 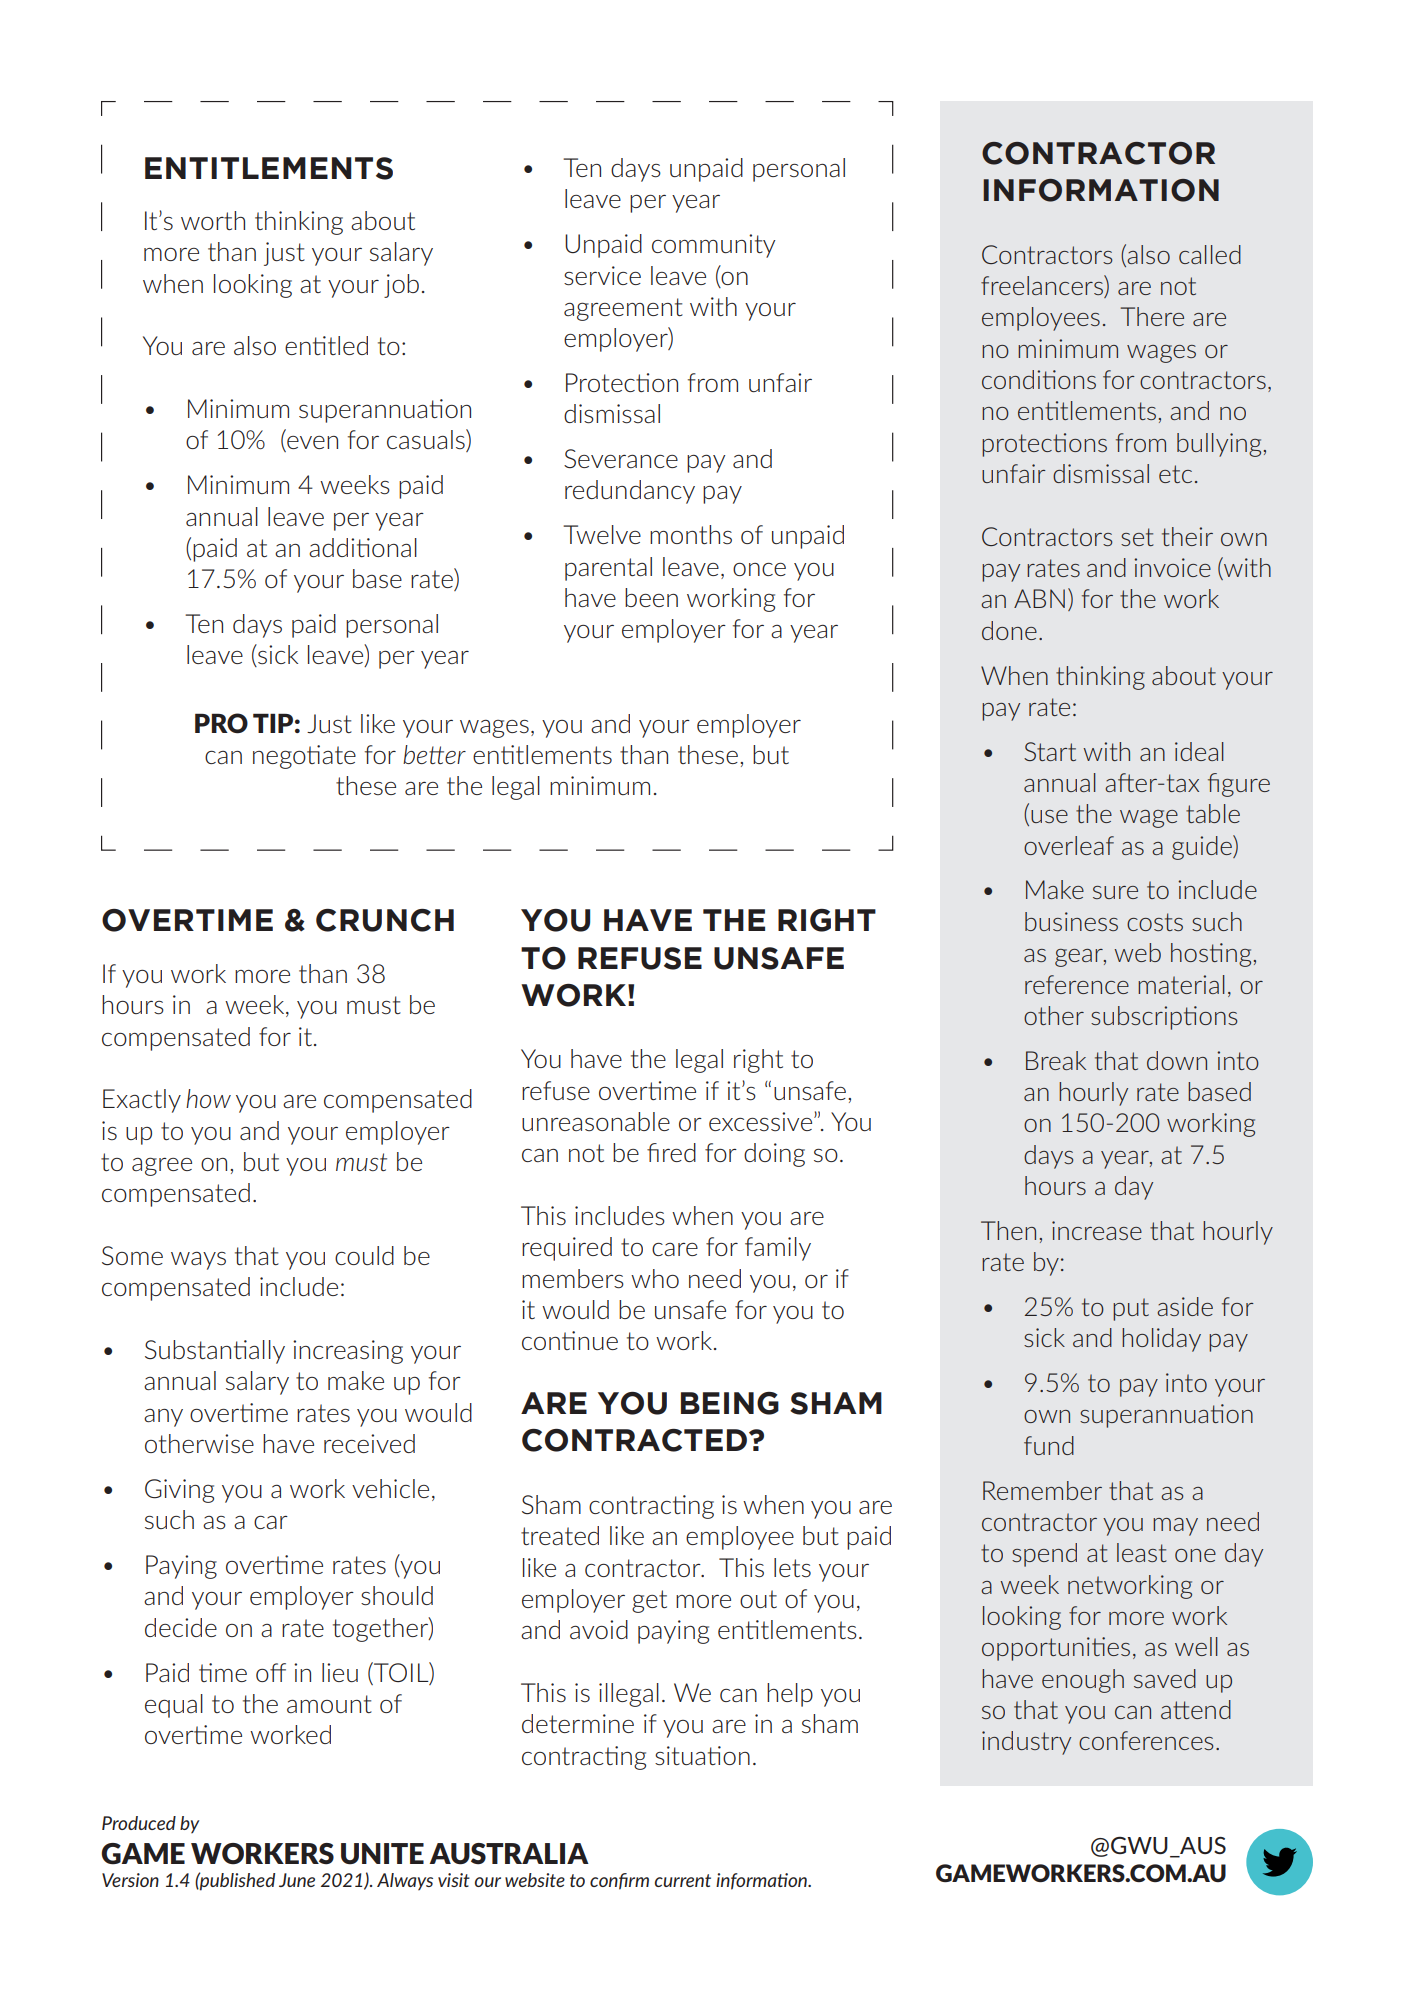 I want to click on community, so click(x=713, y=246).
